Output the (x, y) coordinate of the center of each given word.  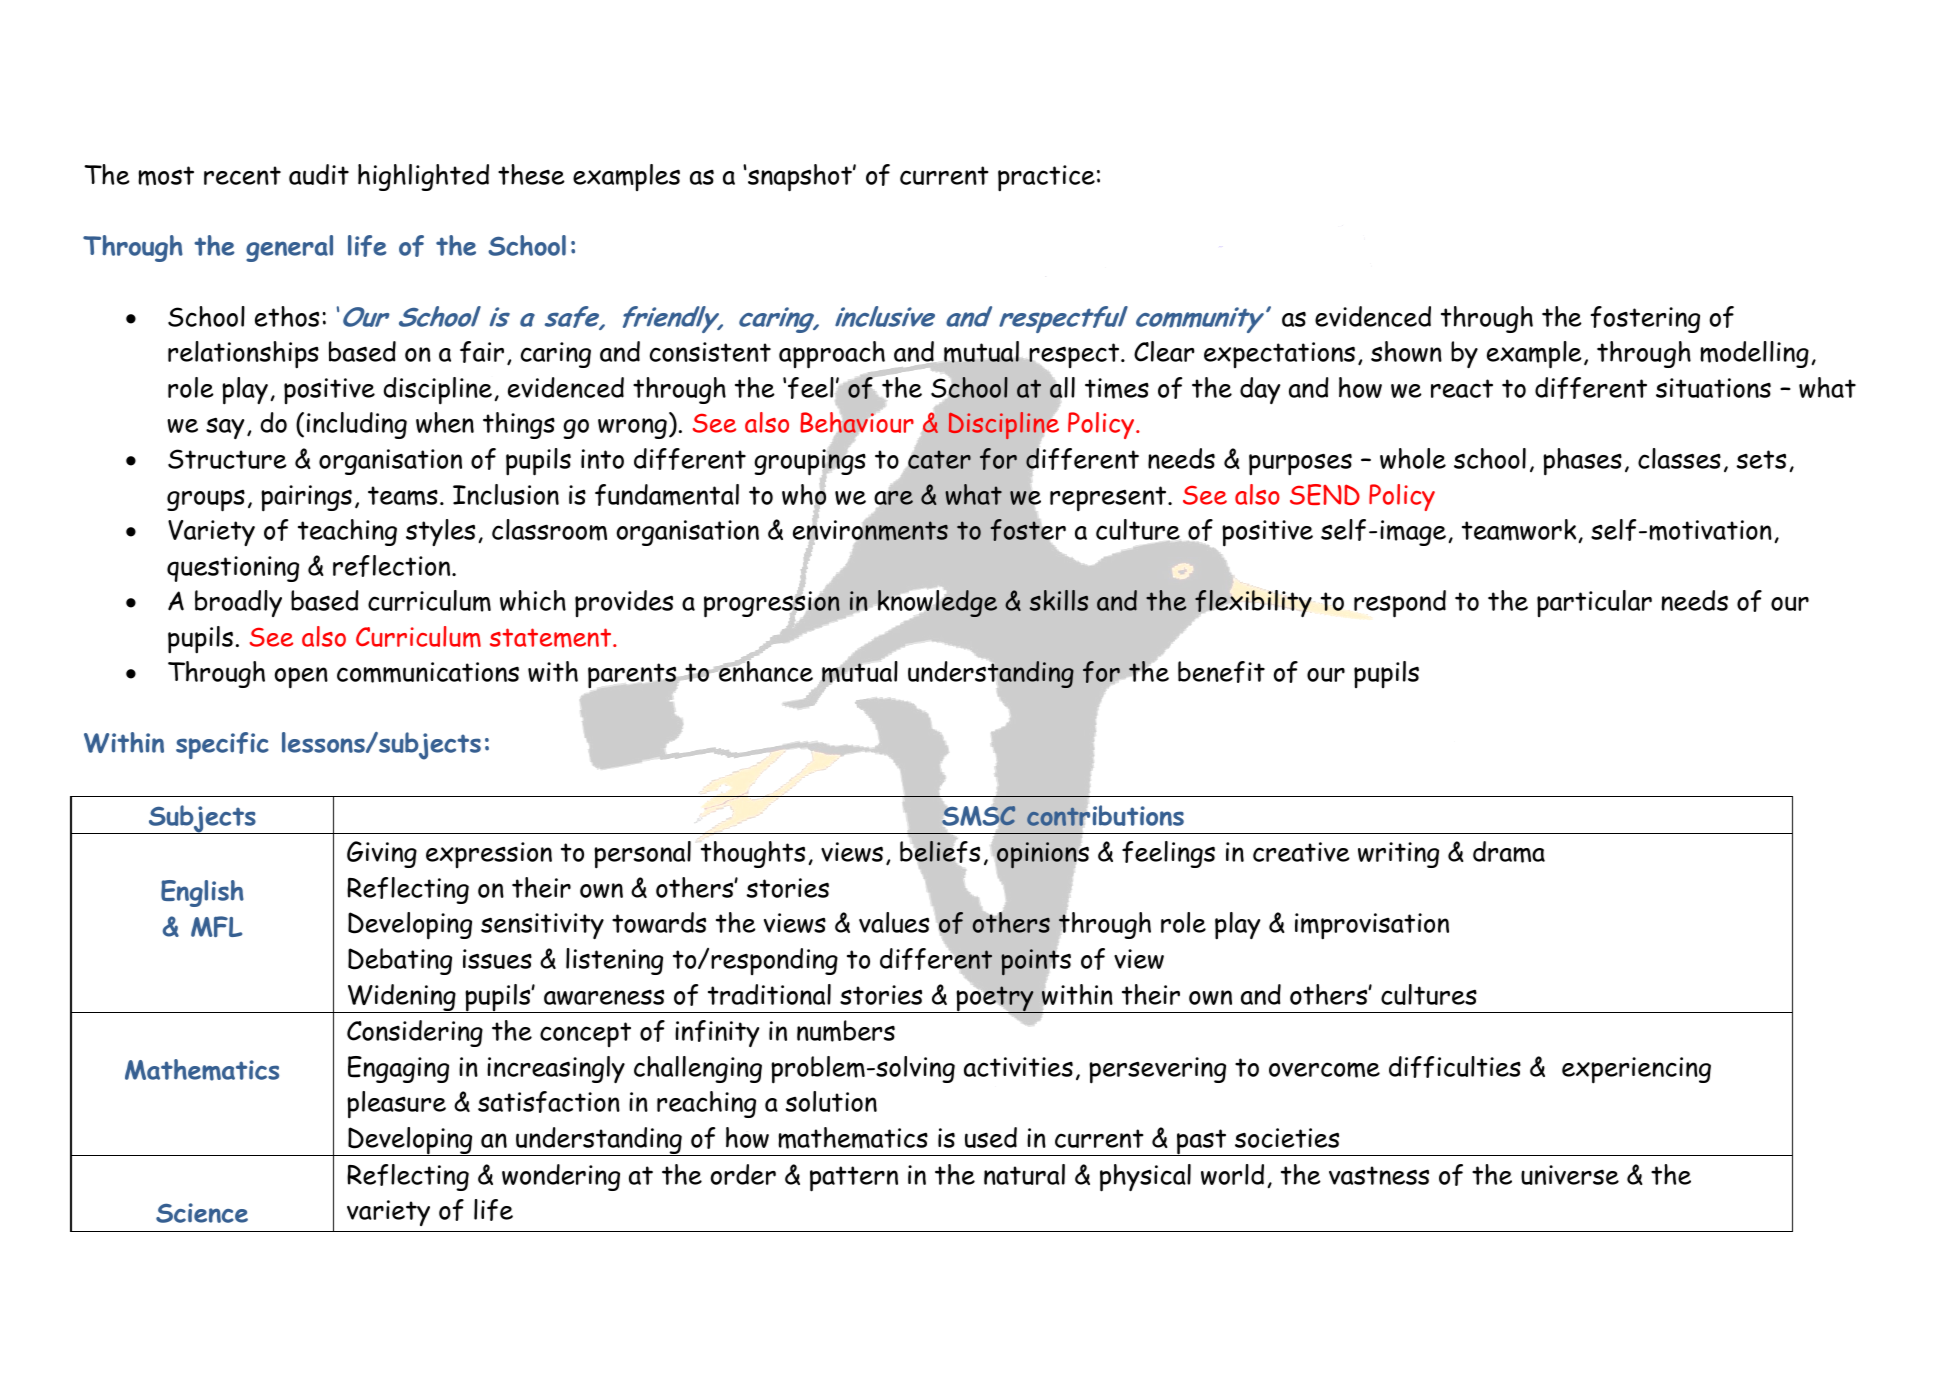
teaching (347, 532)
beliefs (940, 852)
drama (1509, 852)
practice (1046, 178)
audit (319, 174)
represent (1109, 499)
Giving (382, 854)
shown (1406, 351)
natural (1024, 1174)
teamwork (1519, 530)
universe (1570, 1175)
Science (202, 1213)
